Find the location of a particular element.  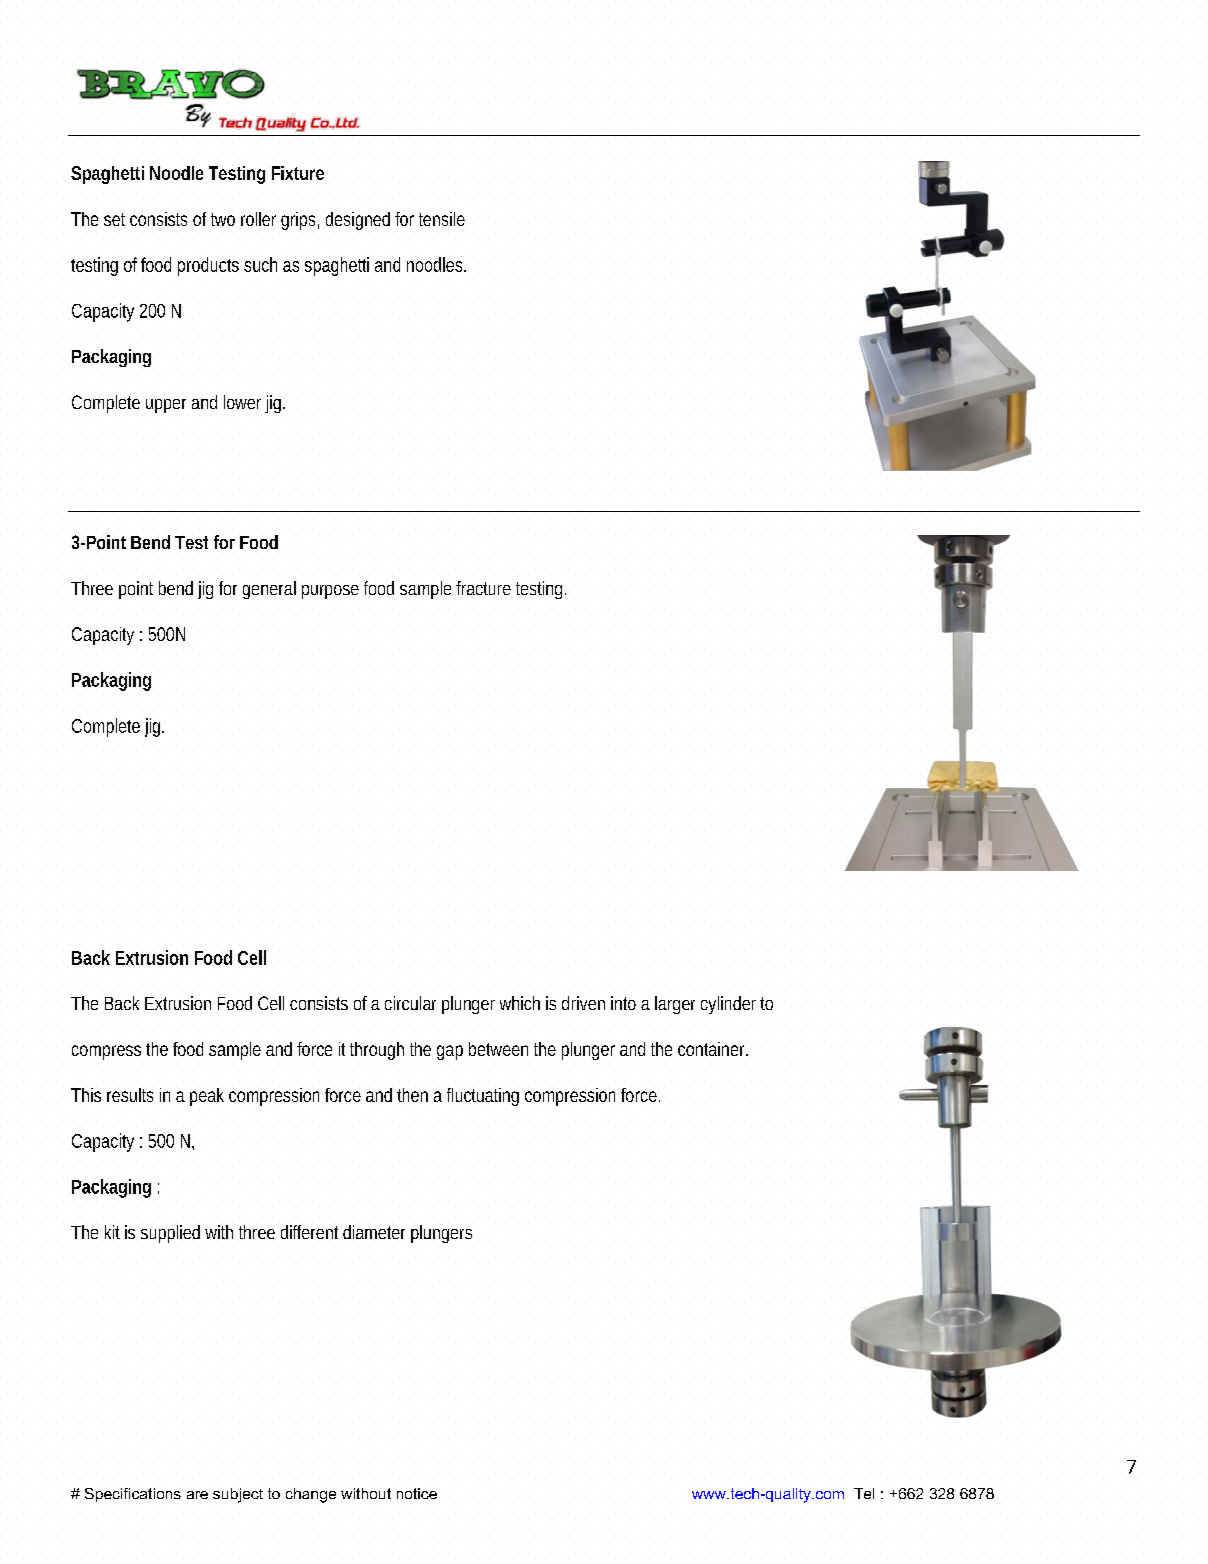

two is located at coordinates (223, 219).
